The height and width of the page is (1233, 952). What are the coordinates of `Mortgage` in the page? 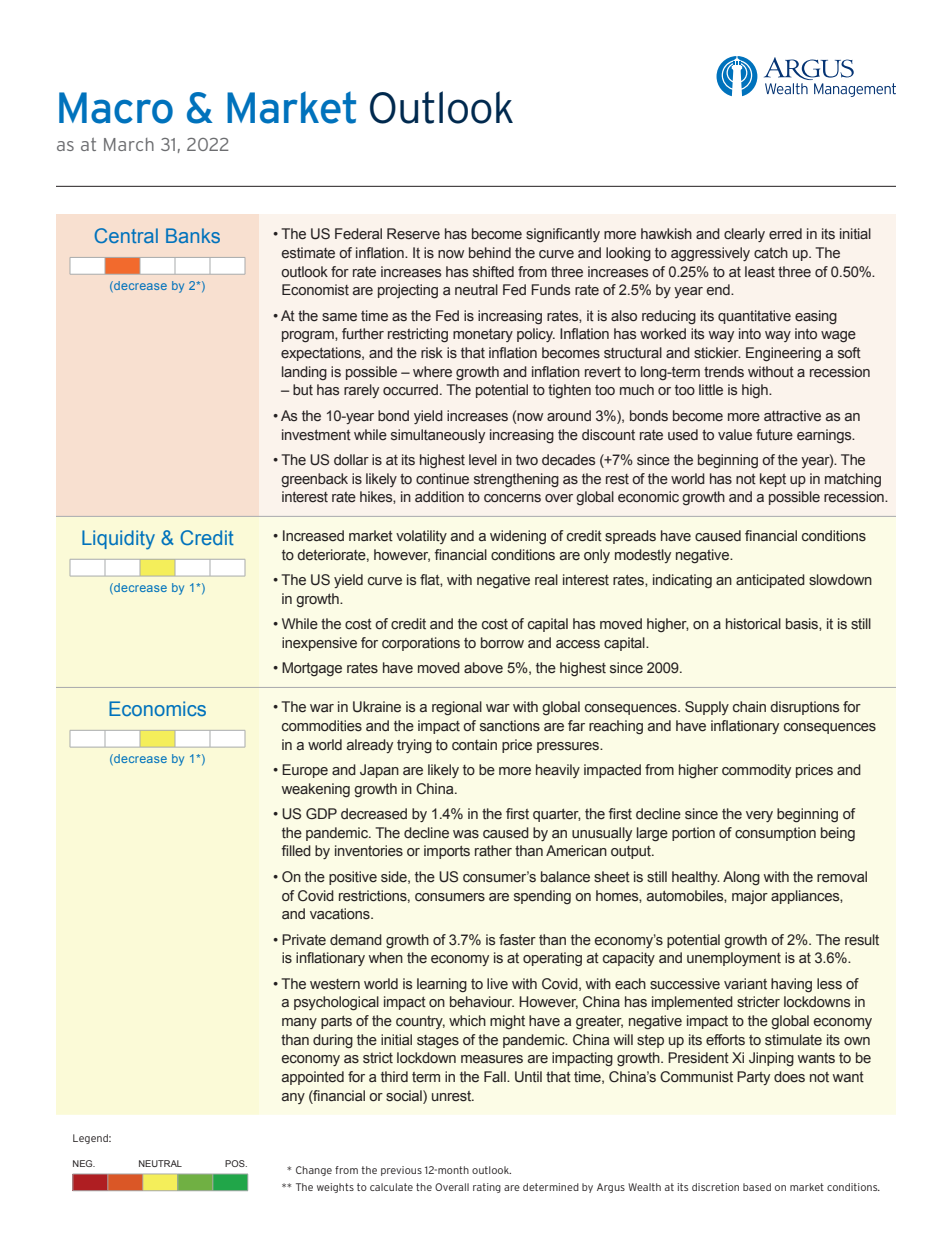 It's located at (312, 669).
